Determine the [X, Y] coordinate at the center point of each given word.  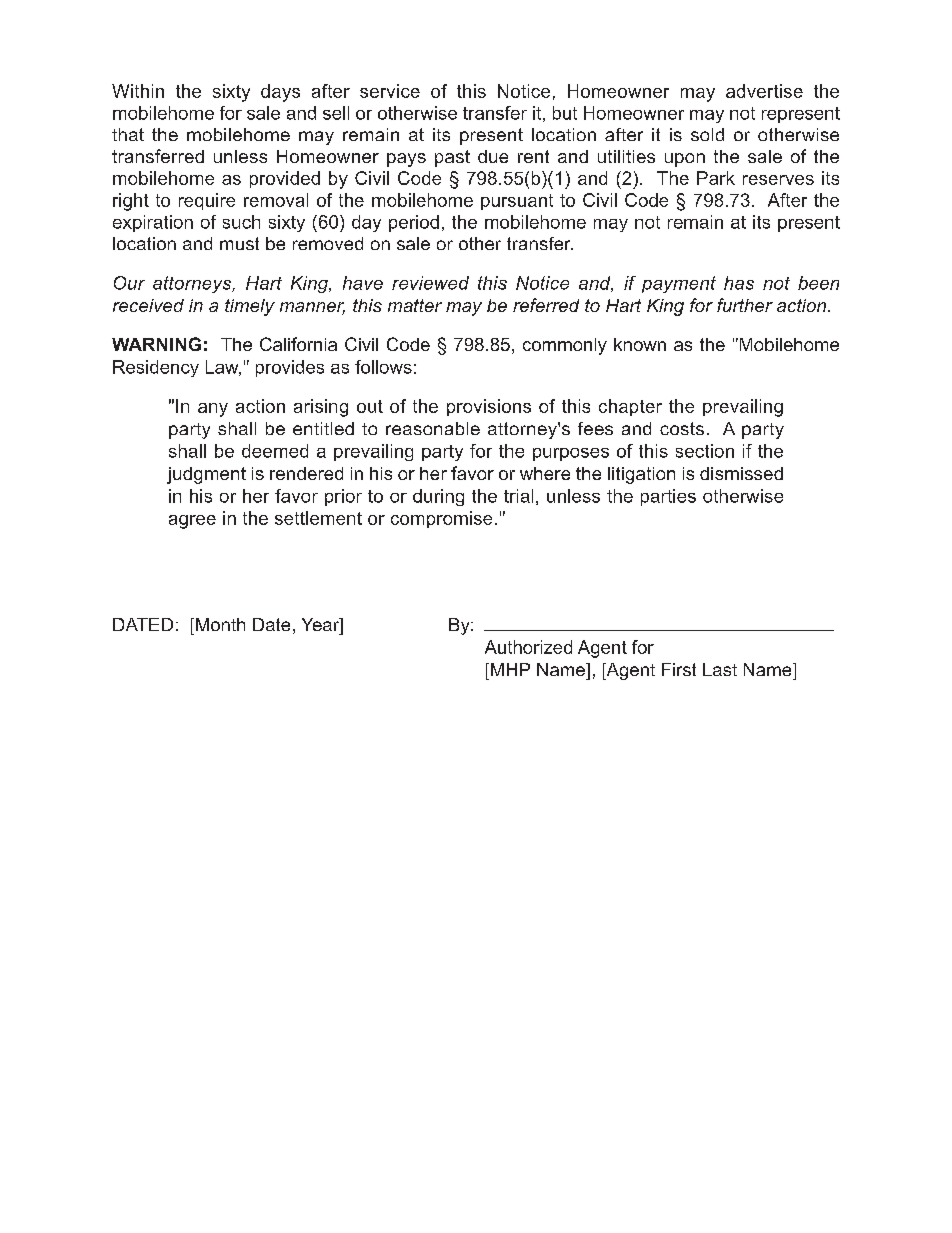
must [239, 243]
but [565, 113]
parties [668, 497]
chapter [630, 407]
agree [192, 522]
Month [220, 624]
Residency [156, 368]
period [414, 223]
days [280, 93]
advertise [764, 91]
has [739, 283]
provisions [489, 407]
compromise [441, 519]
